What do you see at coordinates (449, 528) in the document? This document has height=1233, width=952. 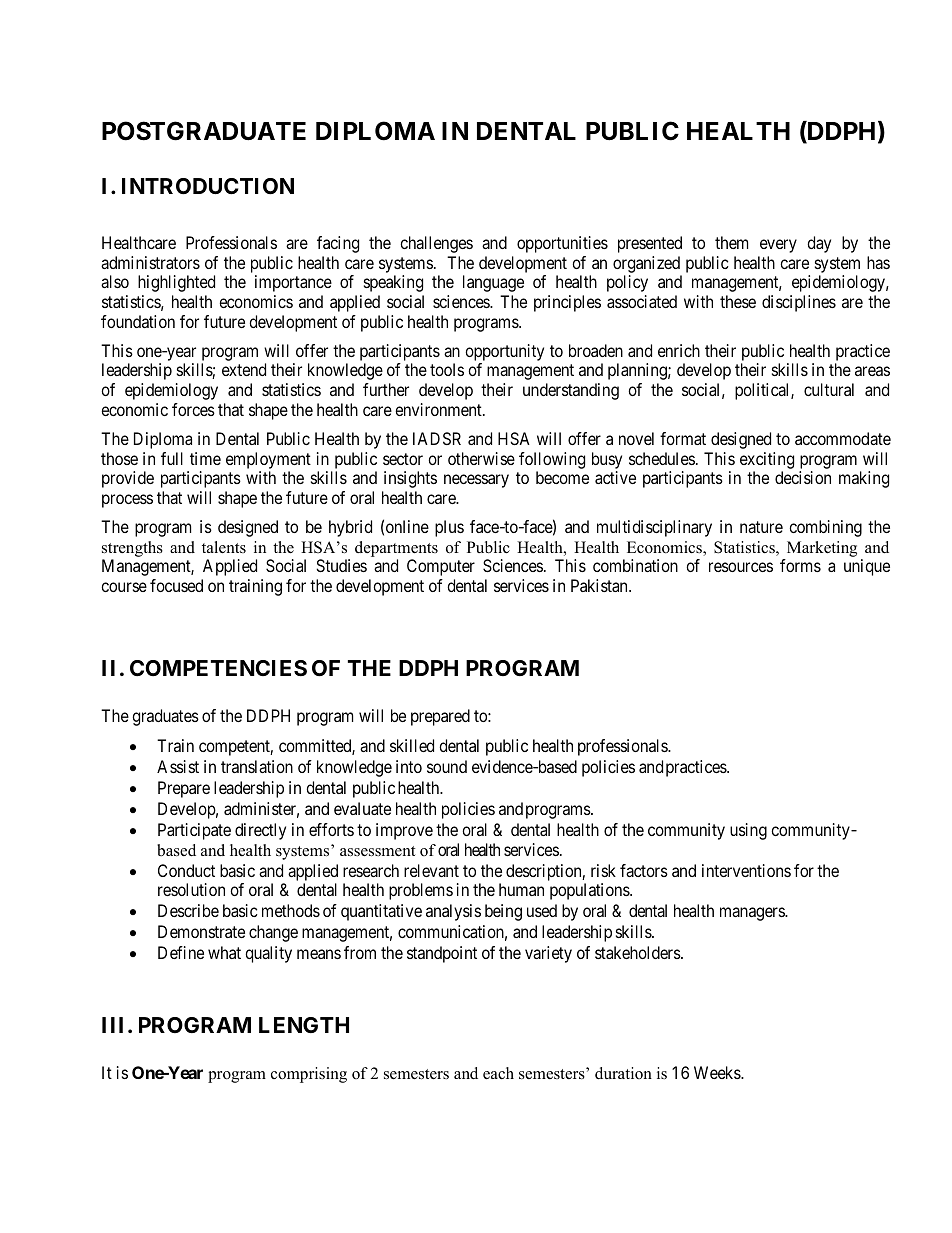 I see `plus` at bounding box center [449, 528].
